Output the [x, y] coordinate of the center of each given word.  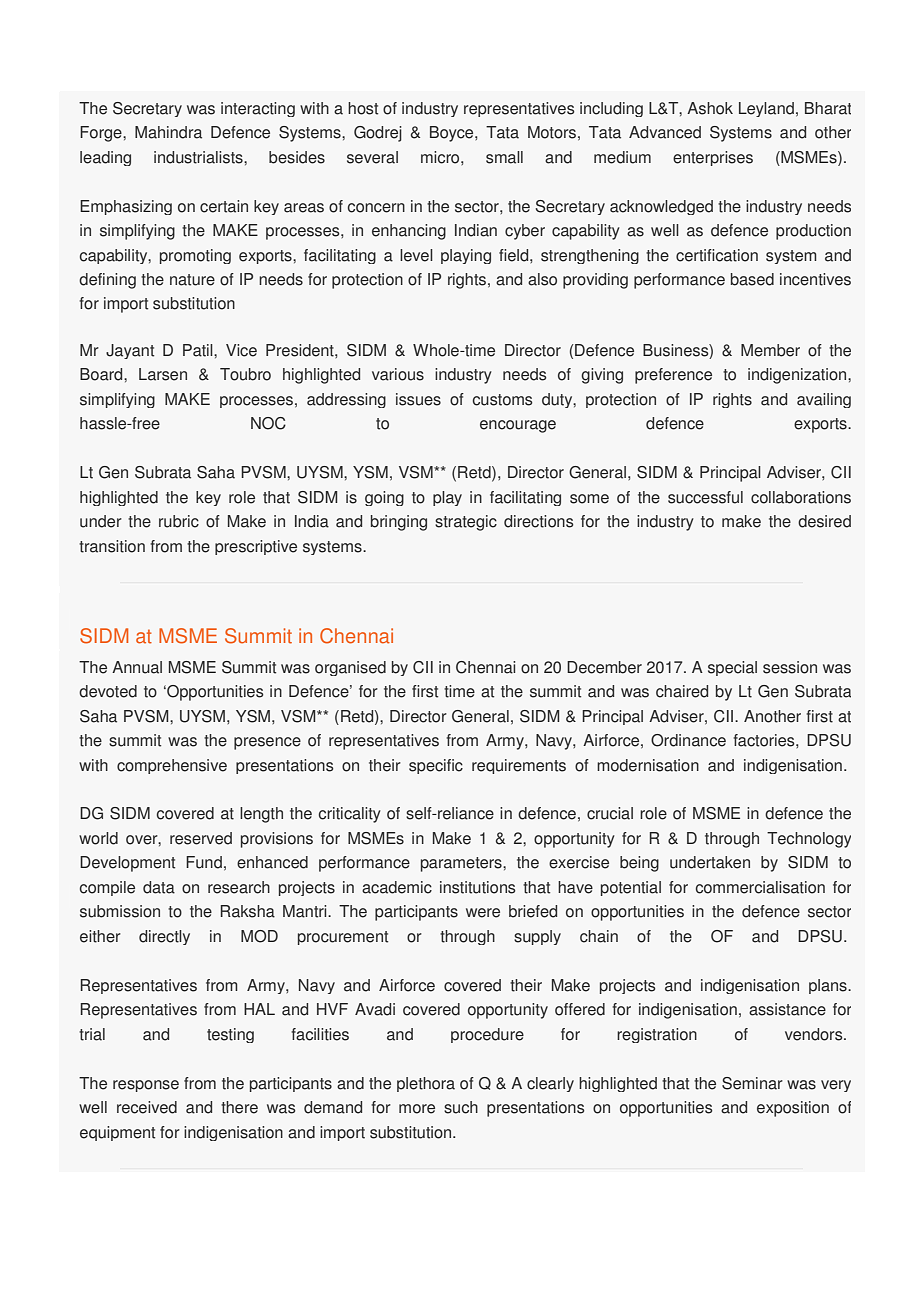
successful [705, 497]
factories [765, 740]
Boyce [453, 134]
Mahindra [168, 132]
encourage [518, 426]
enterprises [713, 158]
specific [436, 766]
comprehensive [172, 766]
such [461, 1107]
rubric [179, 521]
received [147, 1107]
